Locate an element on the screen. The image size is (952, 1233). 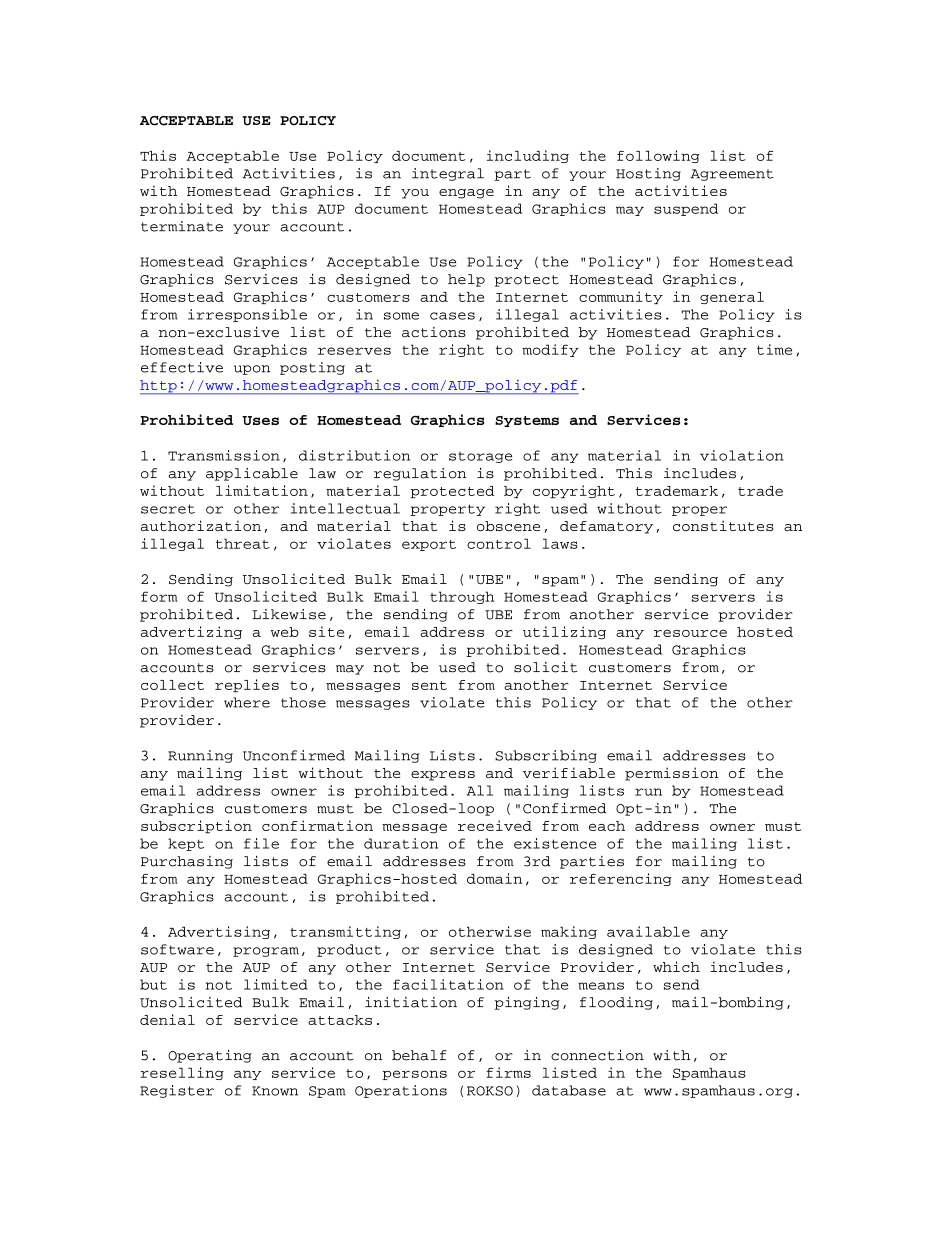
connection is located at coordinates (597, 1055).
